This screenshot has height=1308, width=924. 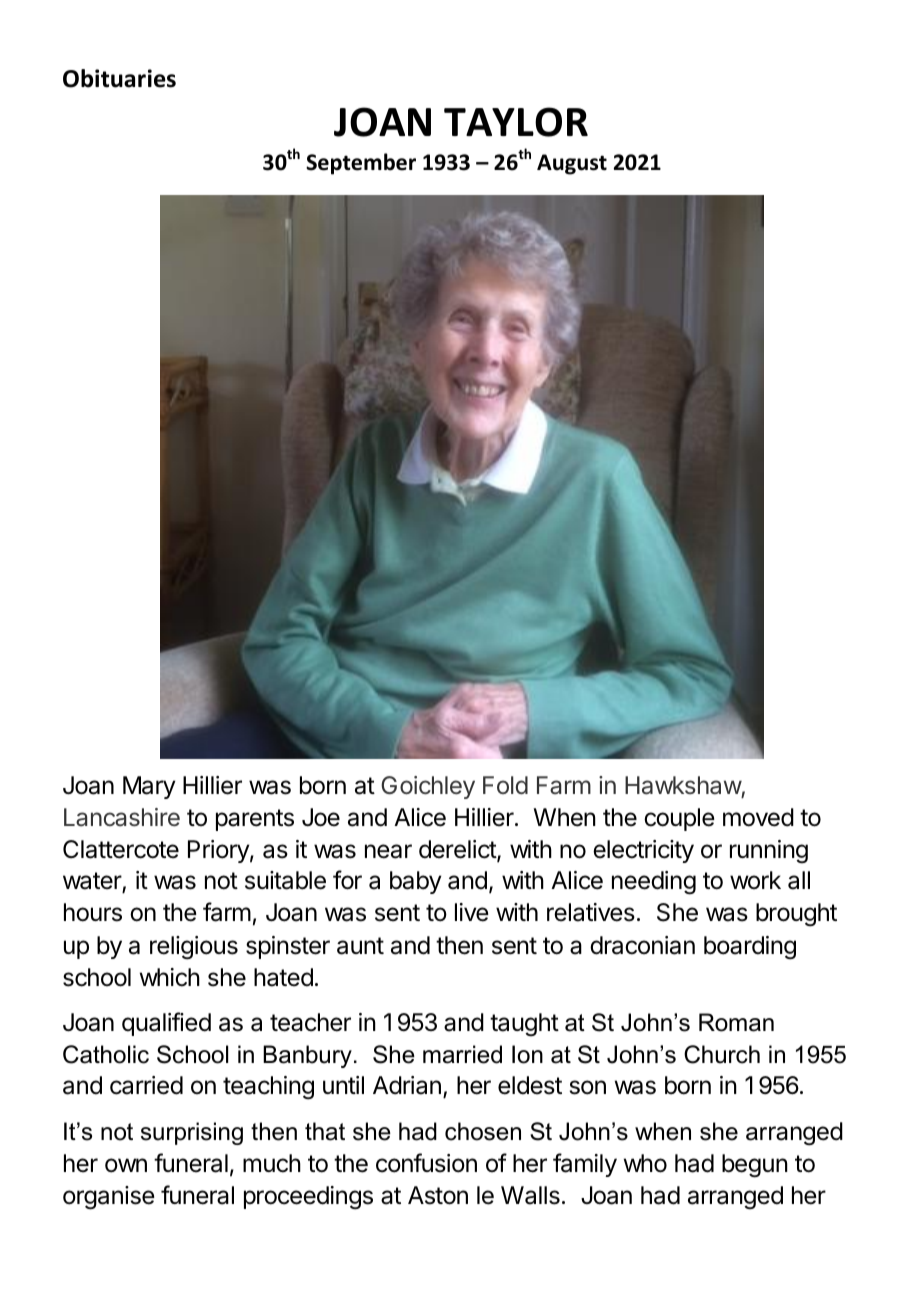 I want to click on confusion, so click(x=426, y=1163).
